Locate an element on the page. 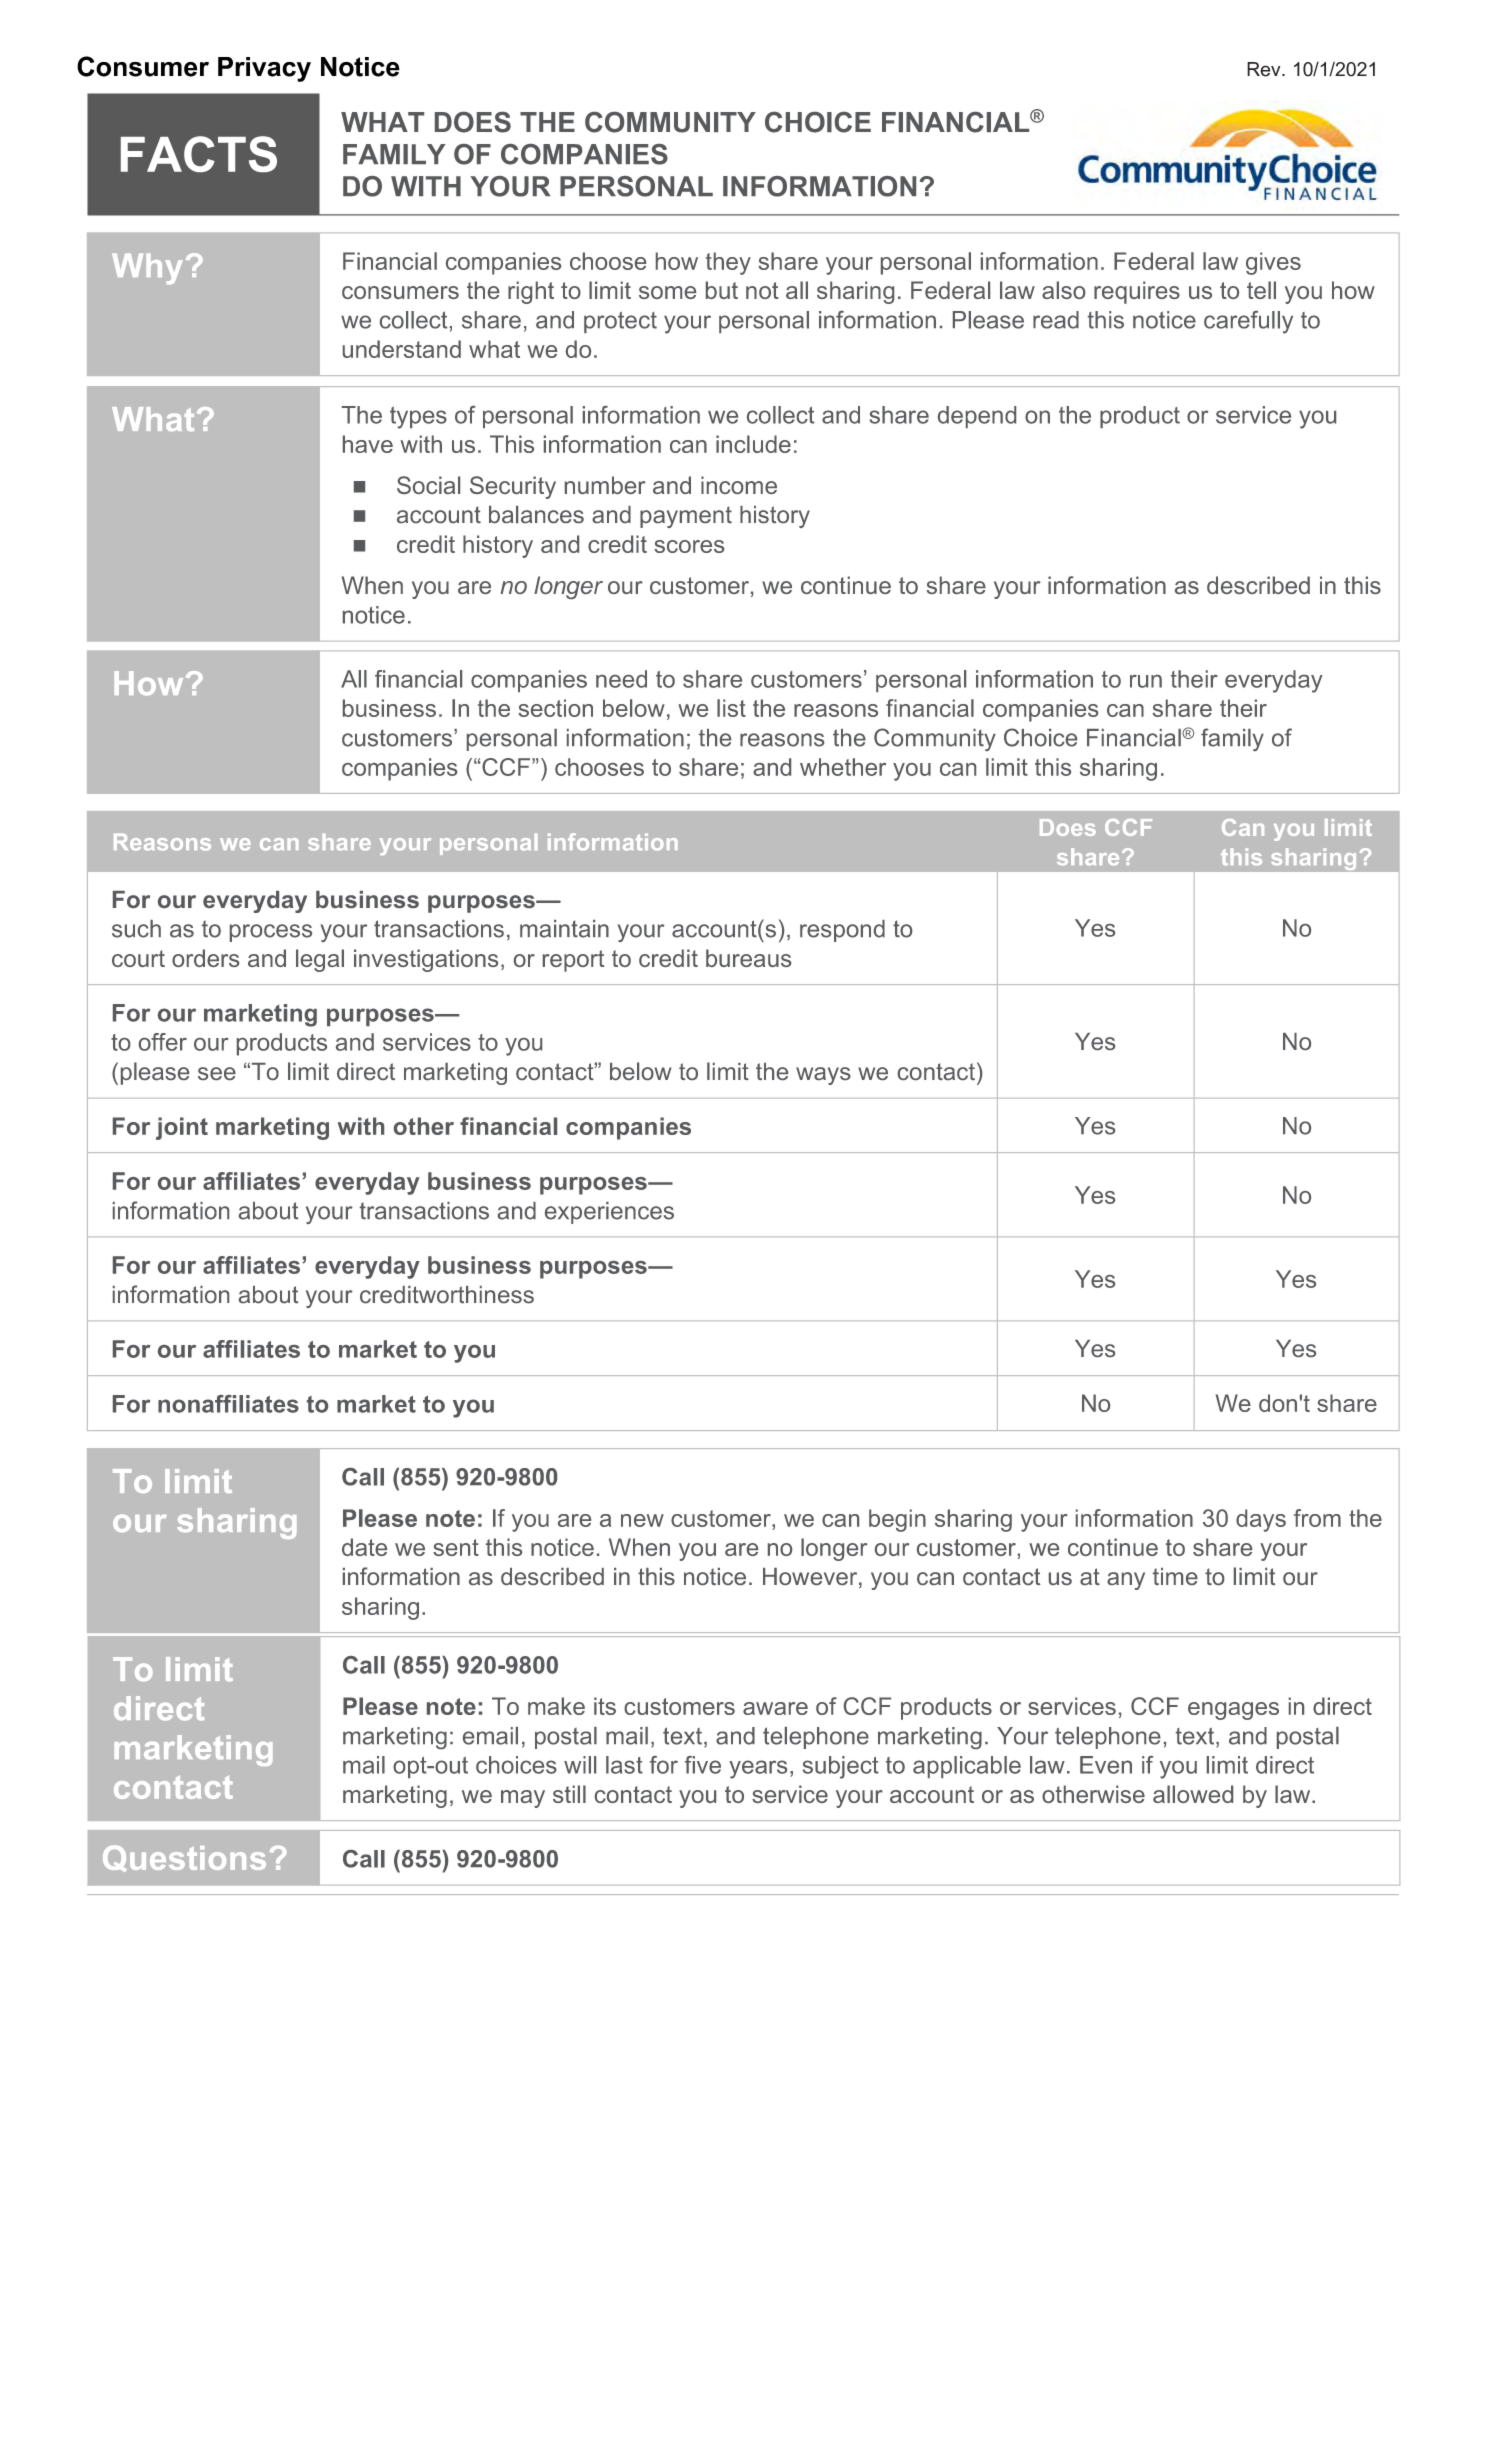 This image has height=2449, width=1487. Questions is located at coordinates (184, 1858).
